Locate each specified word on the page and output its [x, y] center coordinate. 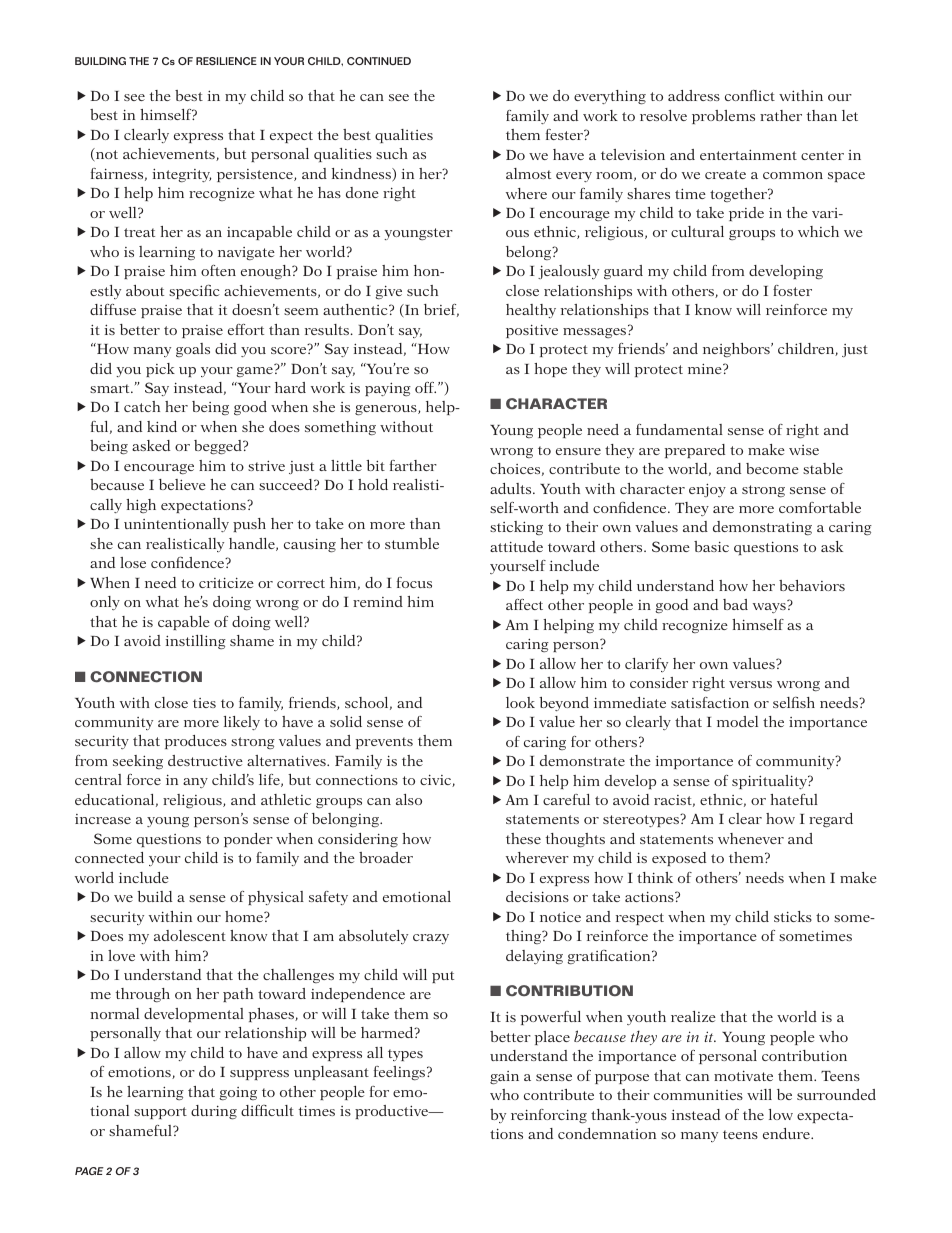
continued [379, 61]
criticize [226, 583]
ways [769, 608]
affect [524, 604]
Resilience [226, 61]
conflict [750, 95]
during [214, 1112]
